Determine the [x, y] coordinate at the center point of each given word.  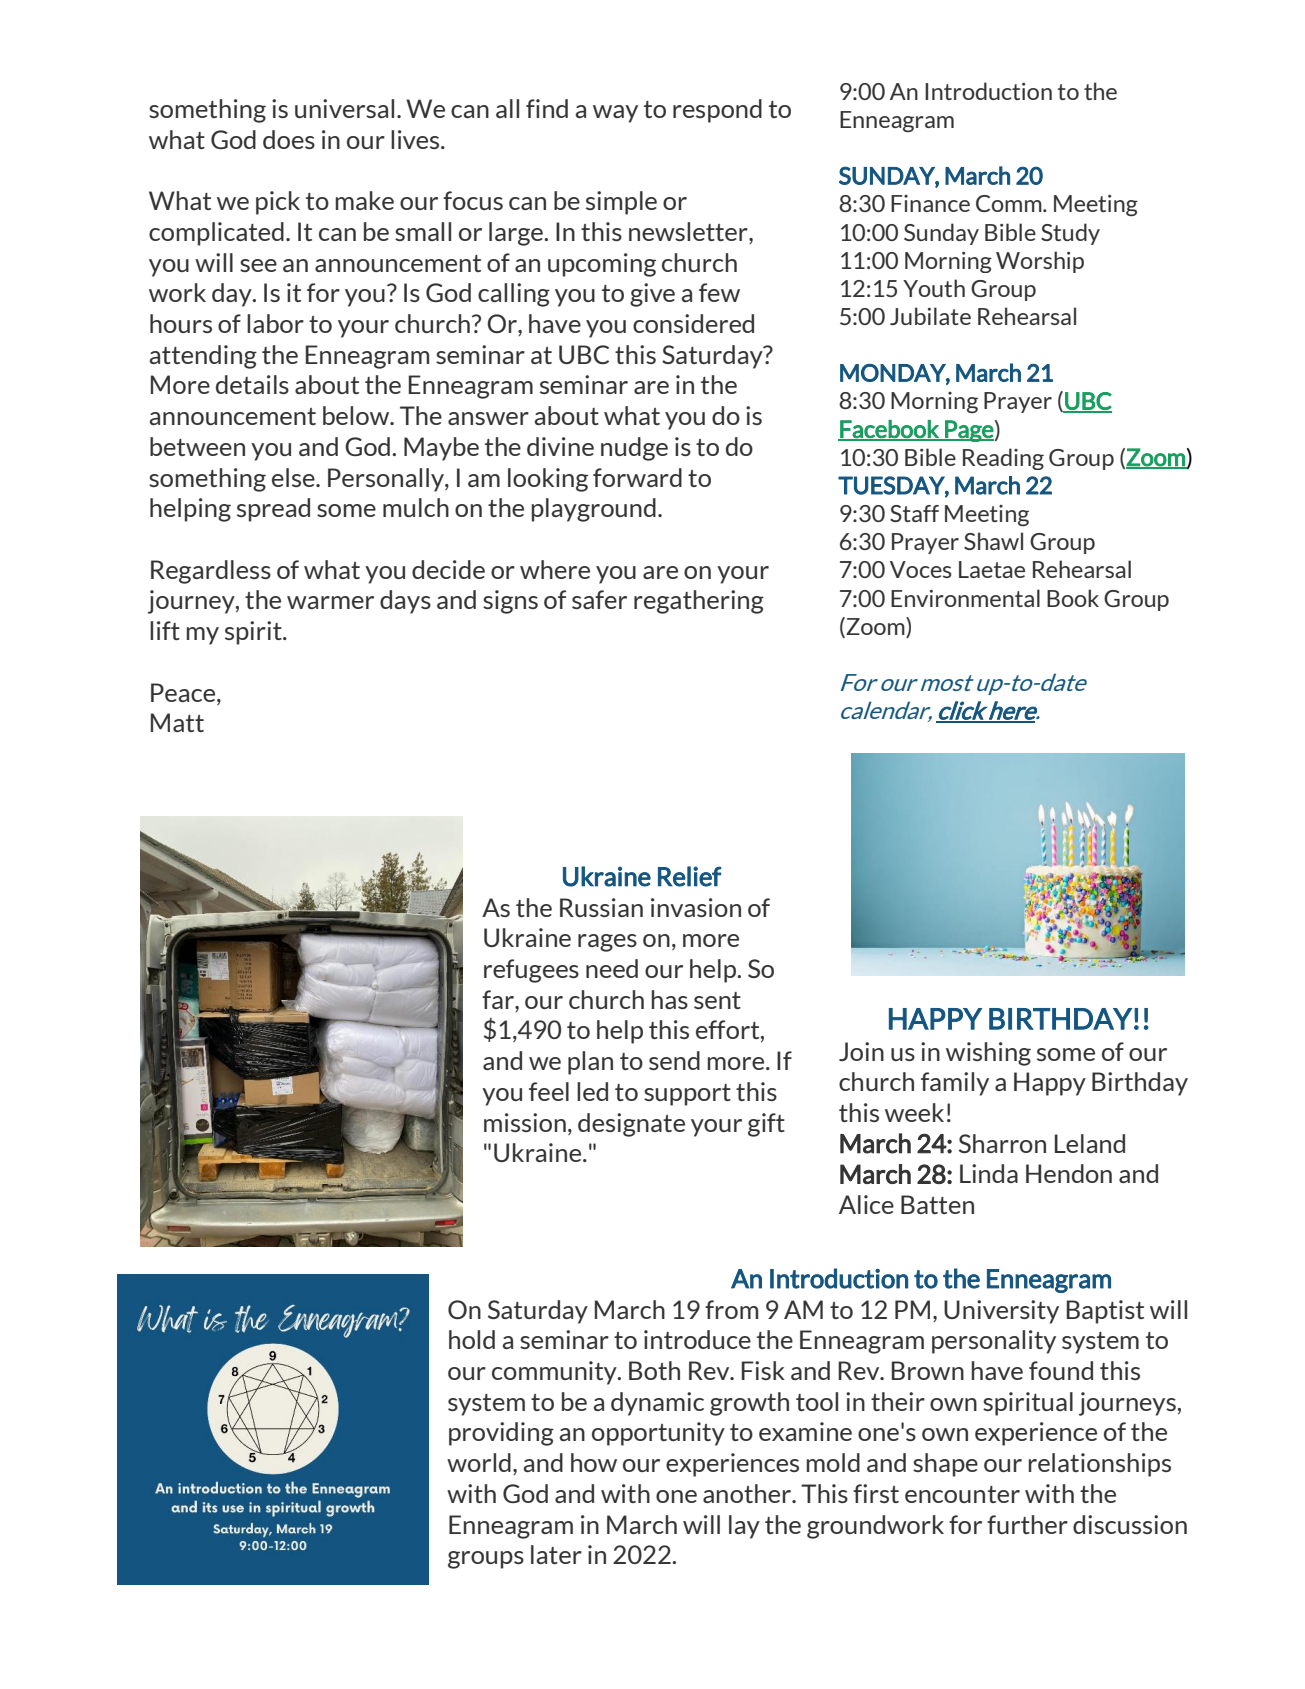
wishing [988, 1054]
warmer [330, 602]
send [674, 1060]
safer [599, 599]
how [594, 1462]
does [289, 139]
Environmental [965, 598]
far [499, 999]
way [615, 114]
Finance [930, 203]
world [479, 1462]
